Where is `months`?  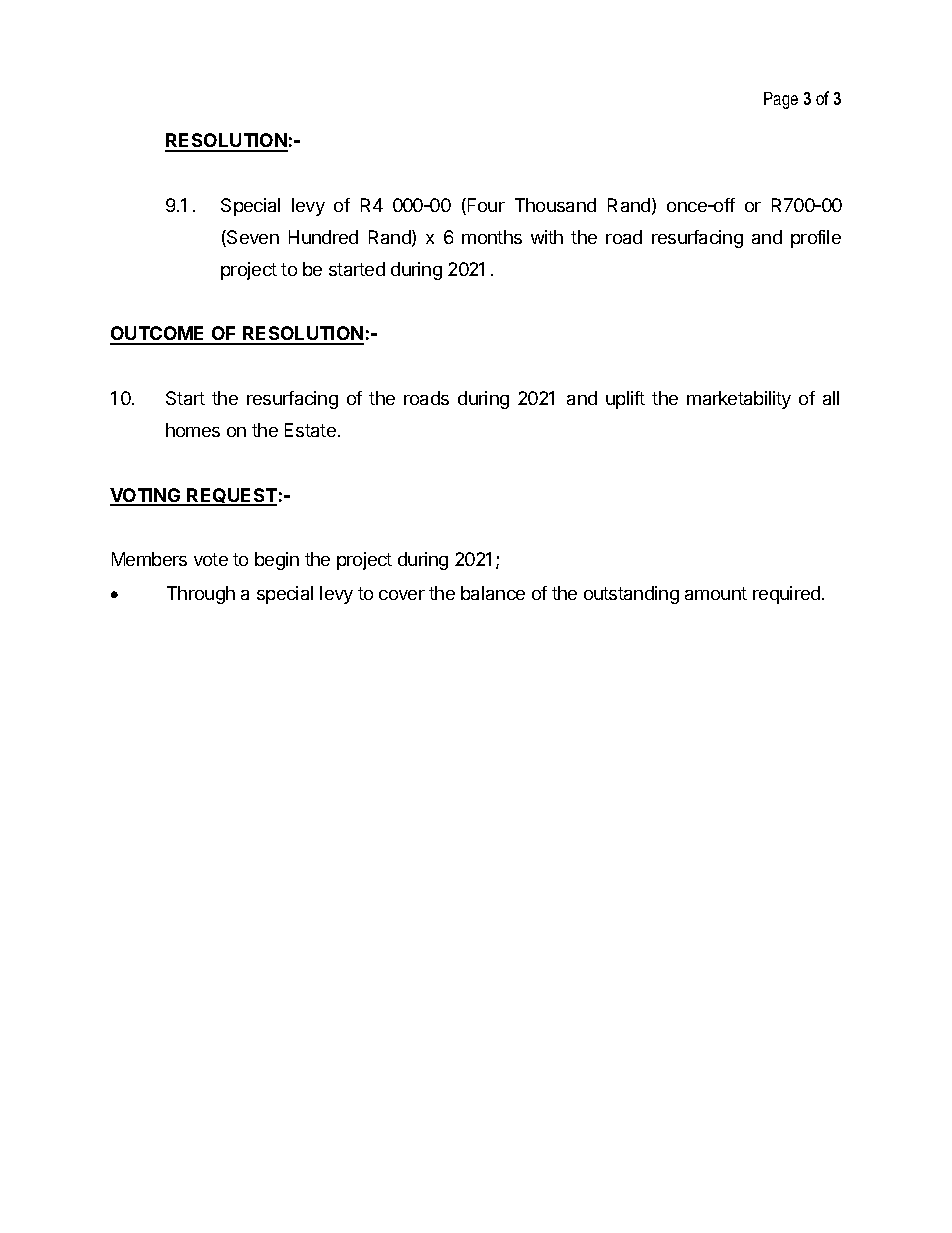
months is located at coordinates (492, 237).
